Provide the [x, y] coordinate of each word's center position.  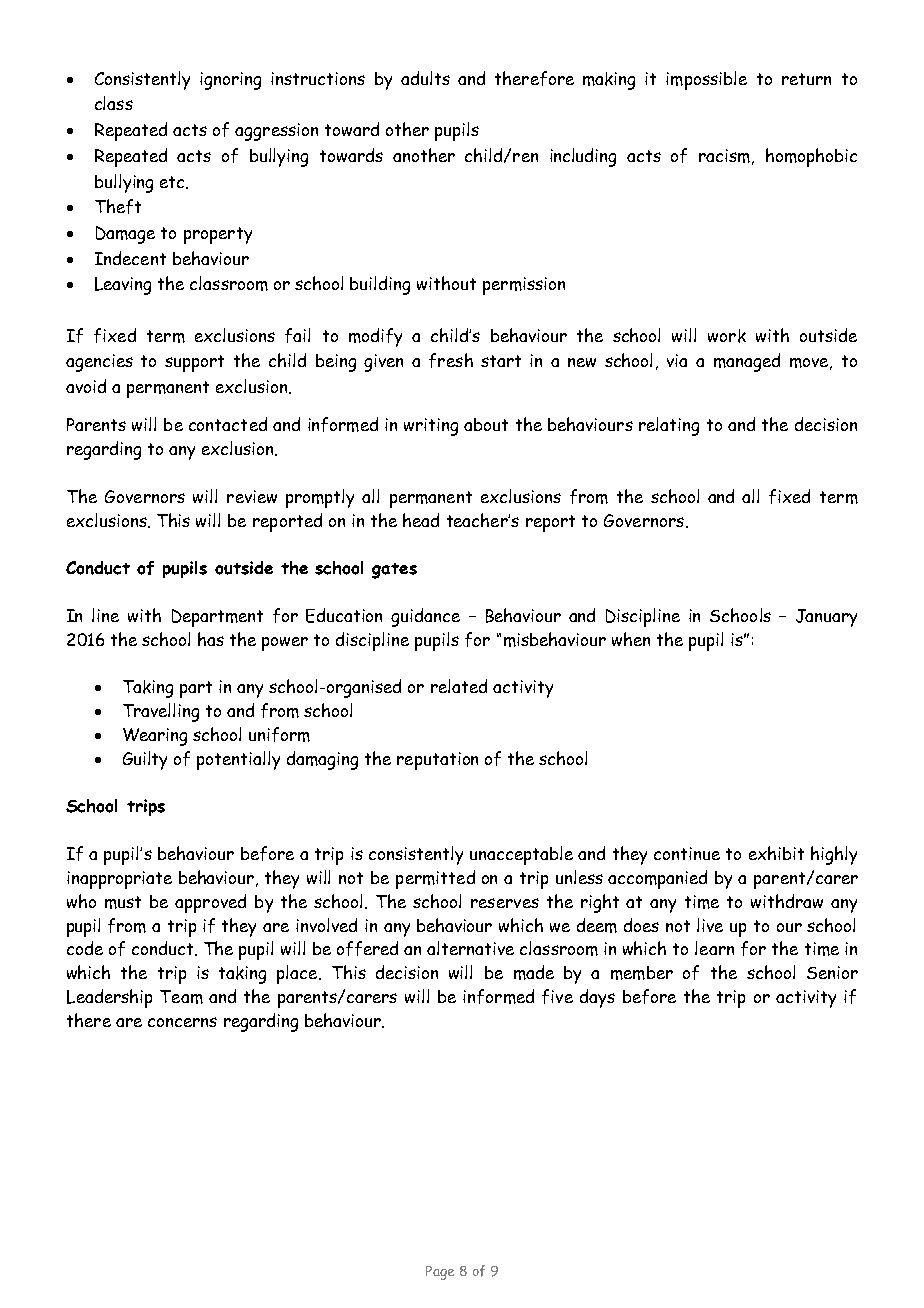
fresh [451, 360]
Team [181, 997]
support [194, 363]
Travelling [161, 712]
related [459, 686]
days [597, 998]
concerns [182, 1022]
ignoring [230, 81]
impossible [706, 80]
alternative [470, 948]
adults [425, 78]
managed [747, 362]
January [826, 618]
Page [440, 1273]
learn [714, 948]
